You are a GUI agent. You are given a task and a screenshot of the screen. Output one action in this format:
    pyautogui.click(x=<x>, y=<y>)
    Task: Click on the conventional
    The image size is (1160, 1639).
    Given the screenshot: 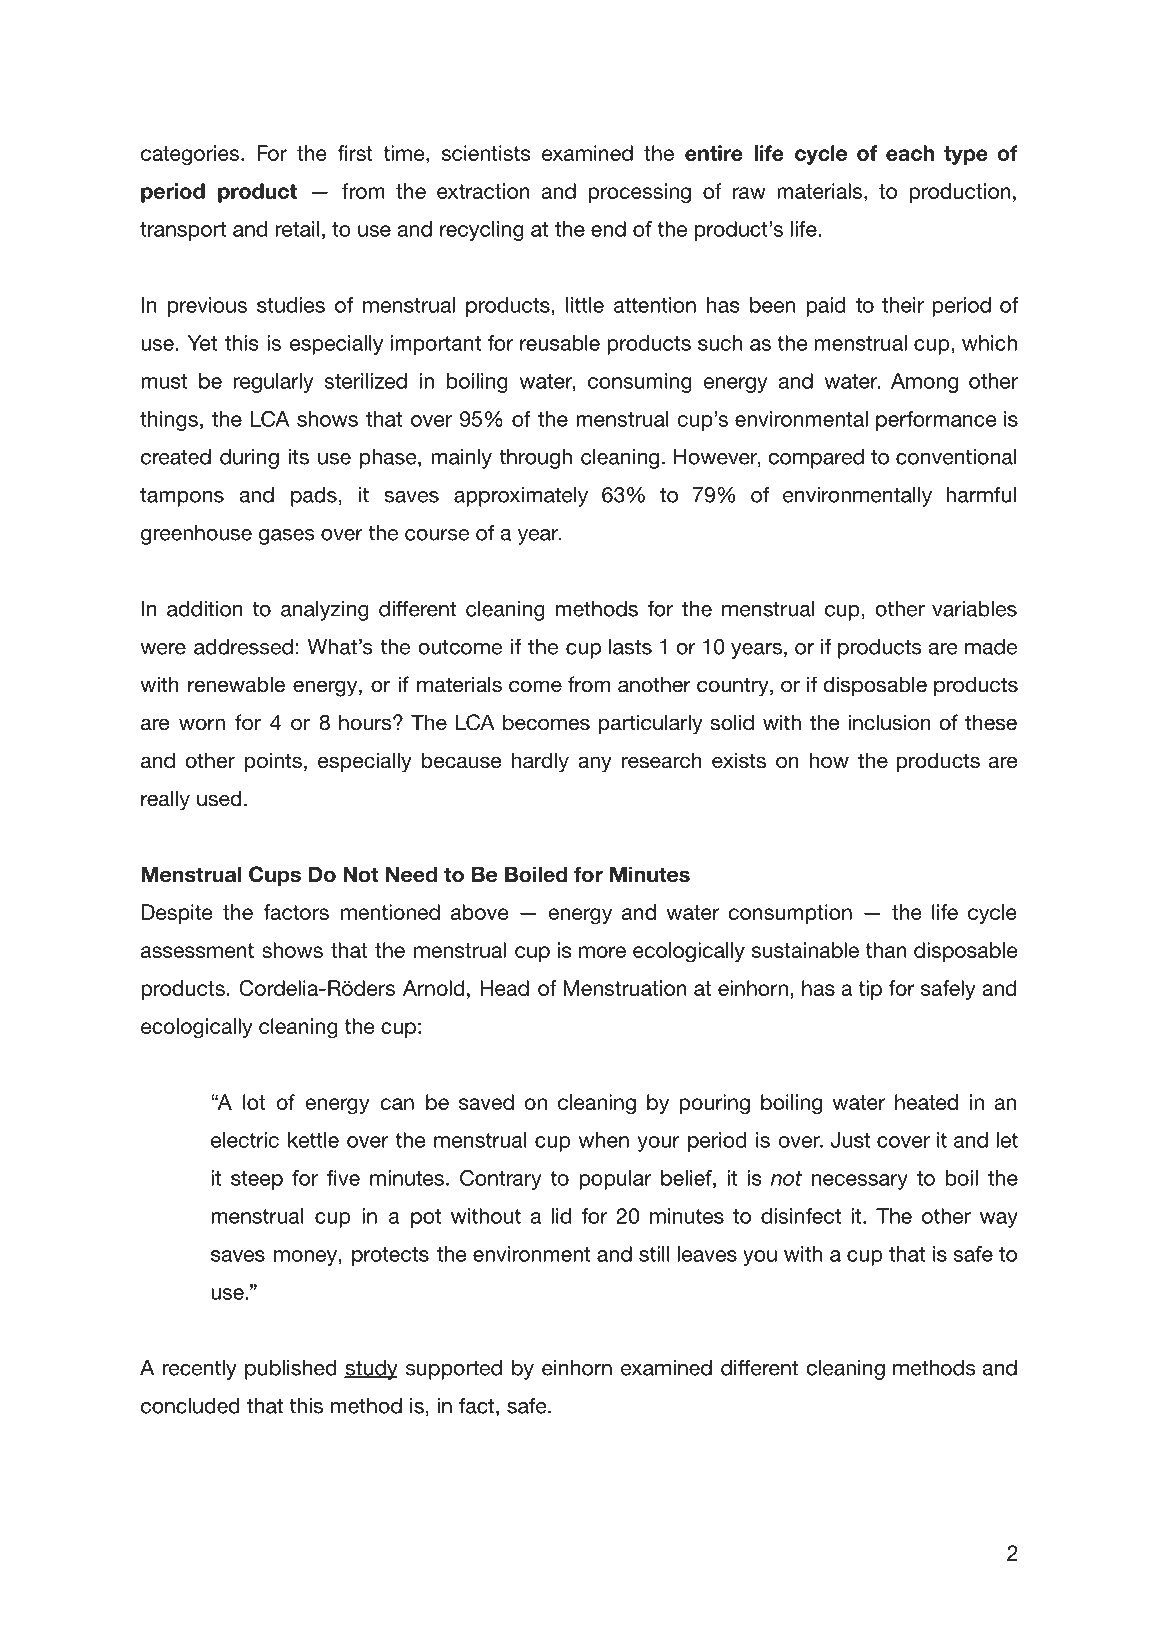 What is the action you would take?
    pyautogui.click(x=956, y=457)
